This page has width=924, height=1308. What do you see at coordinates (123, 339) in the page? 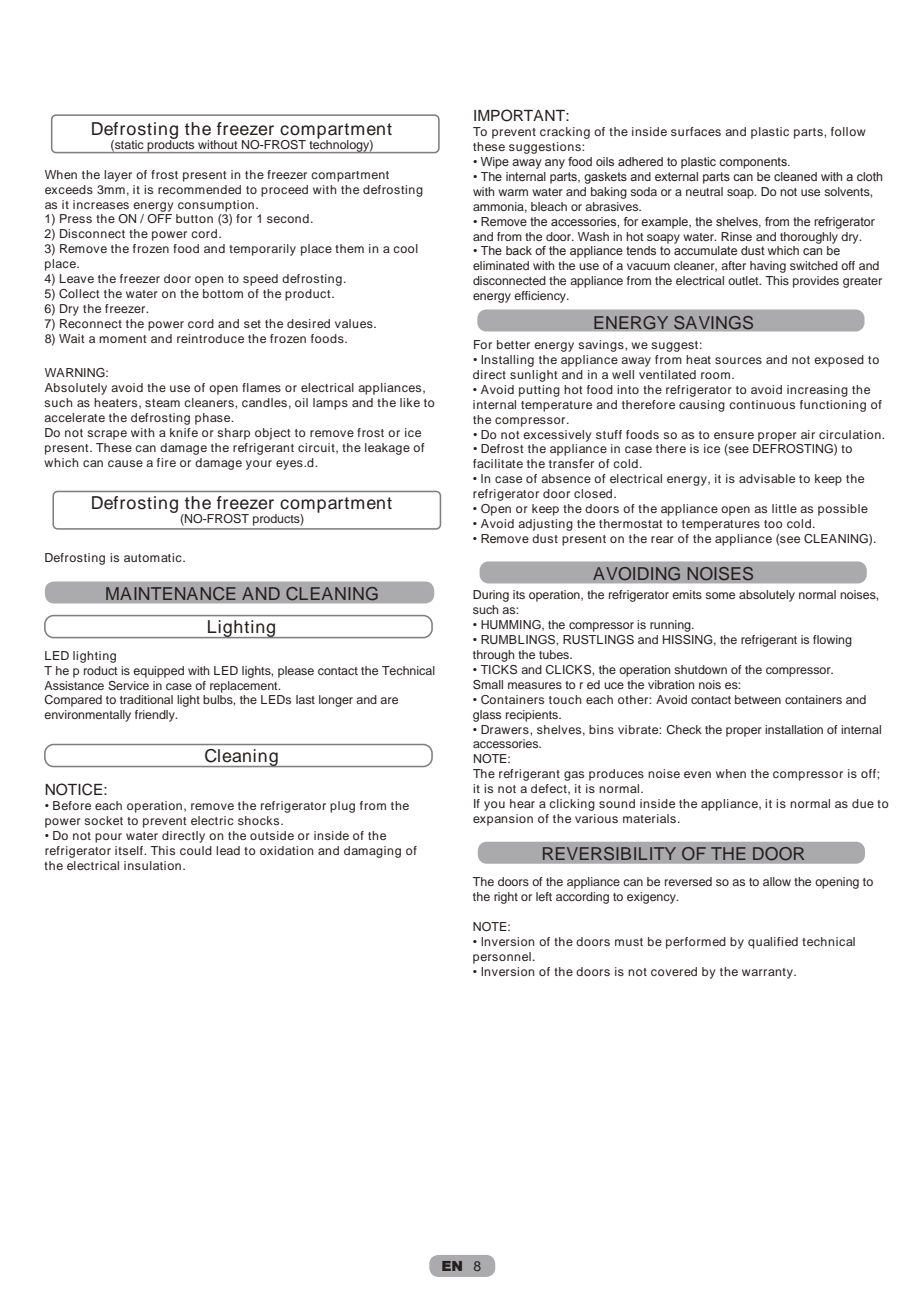
I see `moment` at bounding box center [123, 339].
